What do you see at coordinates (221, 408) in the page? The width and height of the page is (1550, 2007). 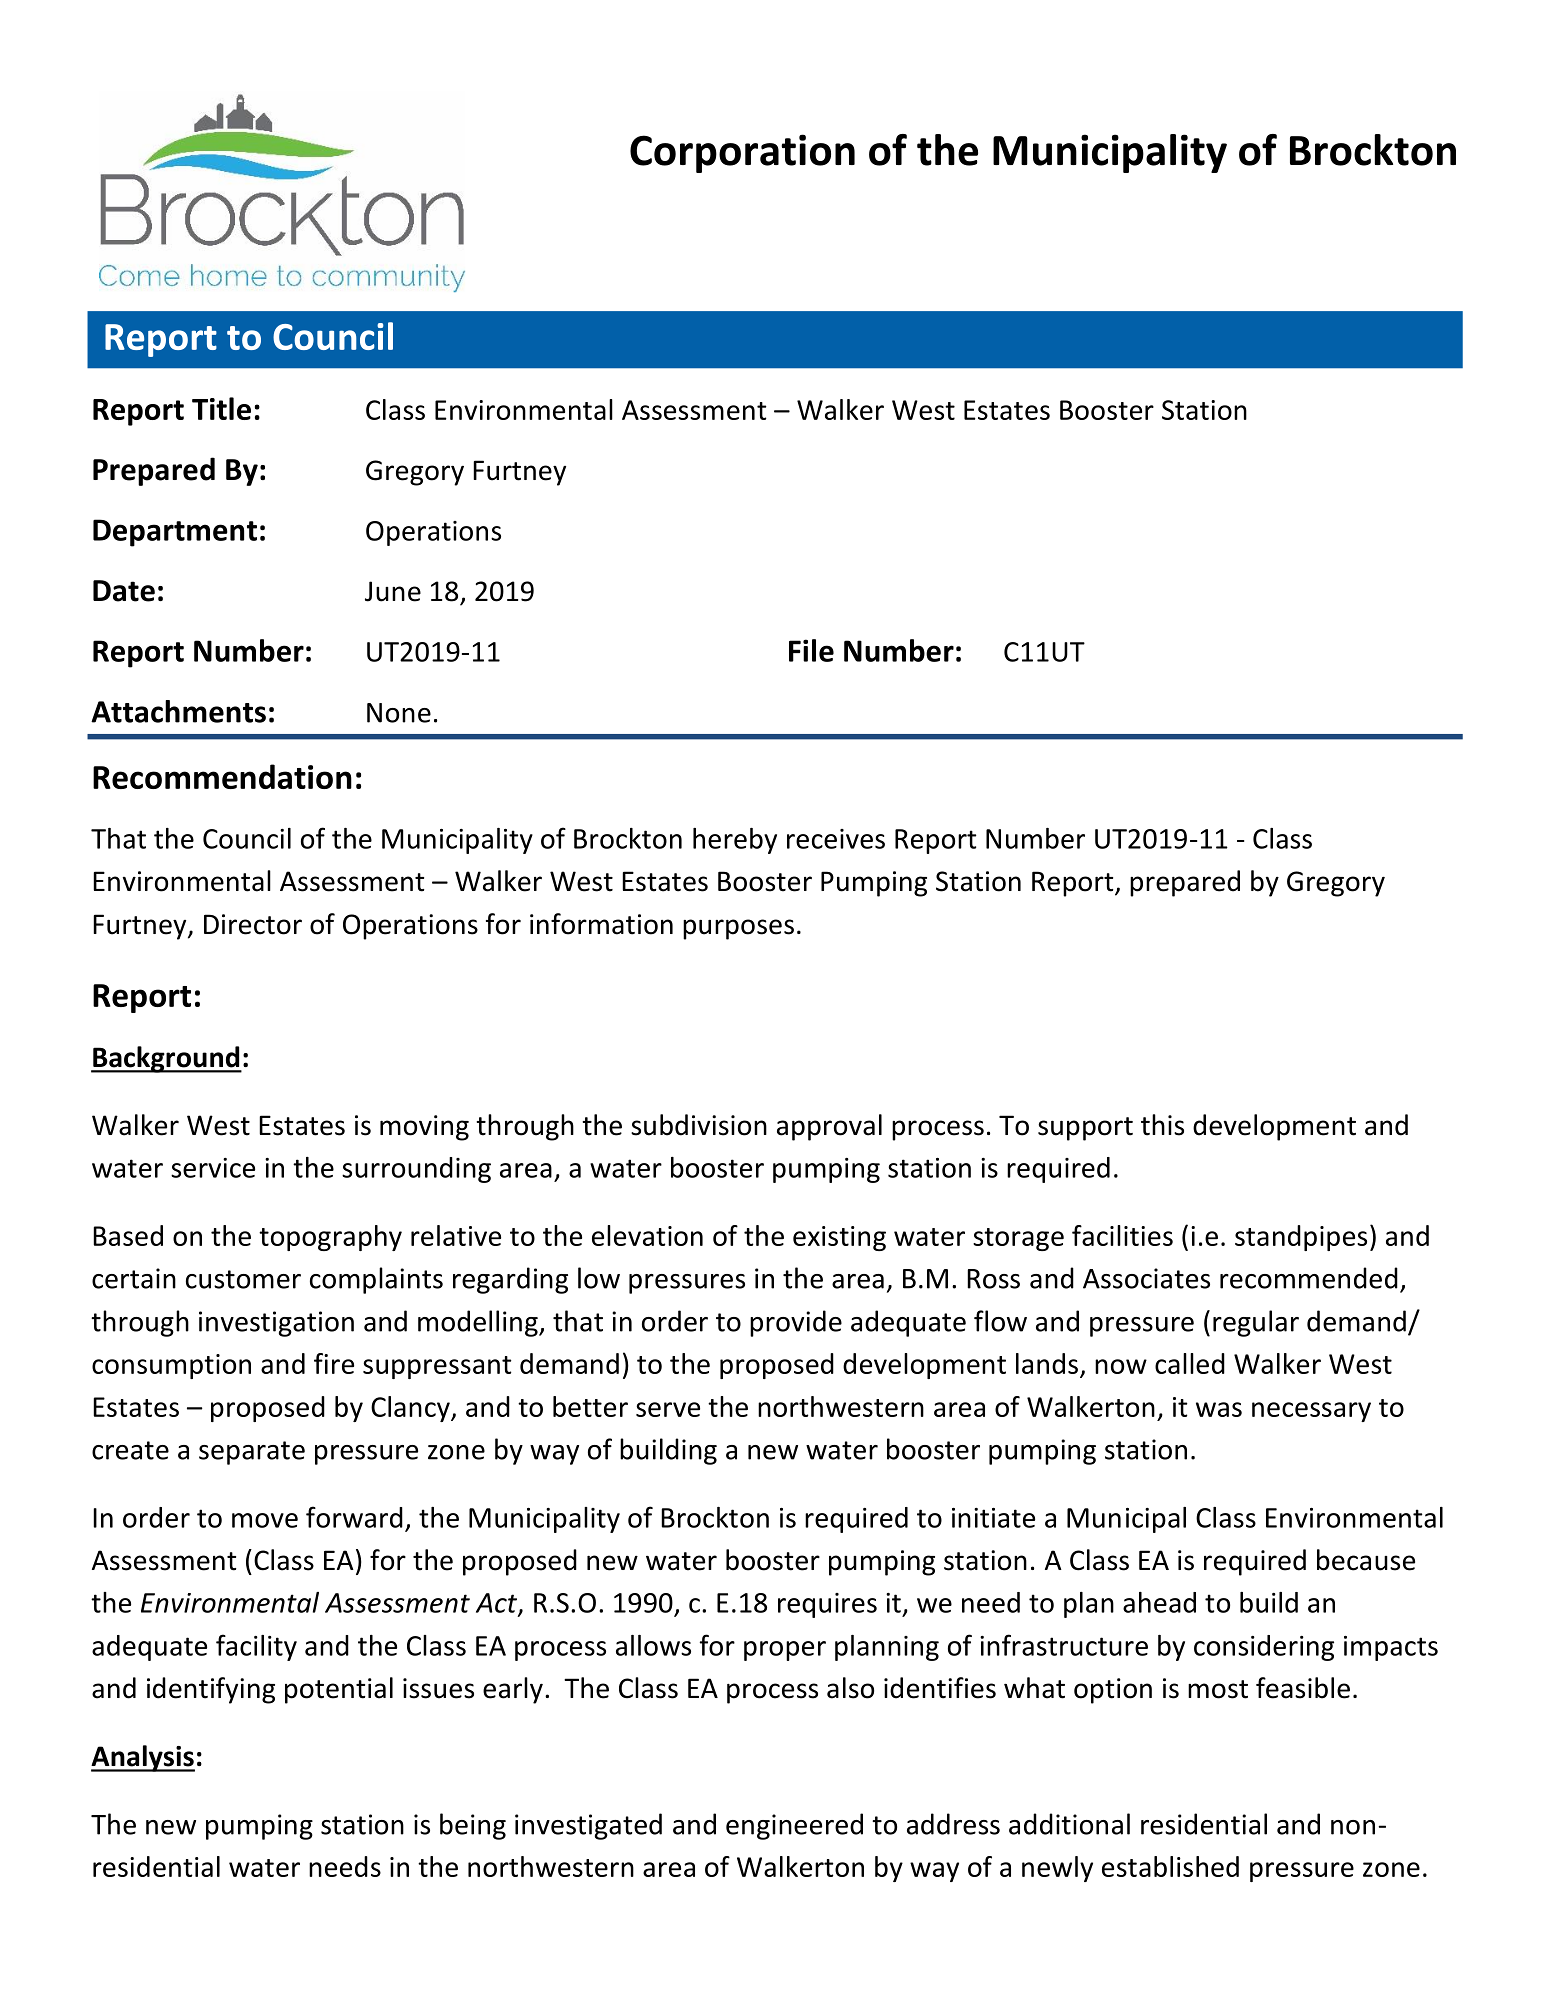 I see `Title` at bounding box center [221, 408].
